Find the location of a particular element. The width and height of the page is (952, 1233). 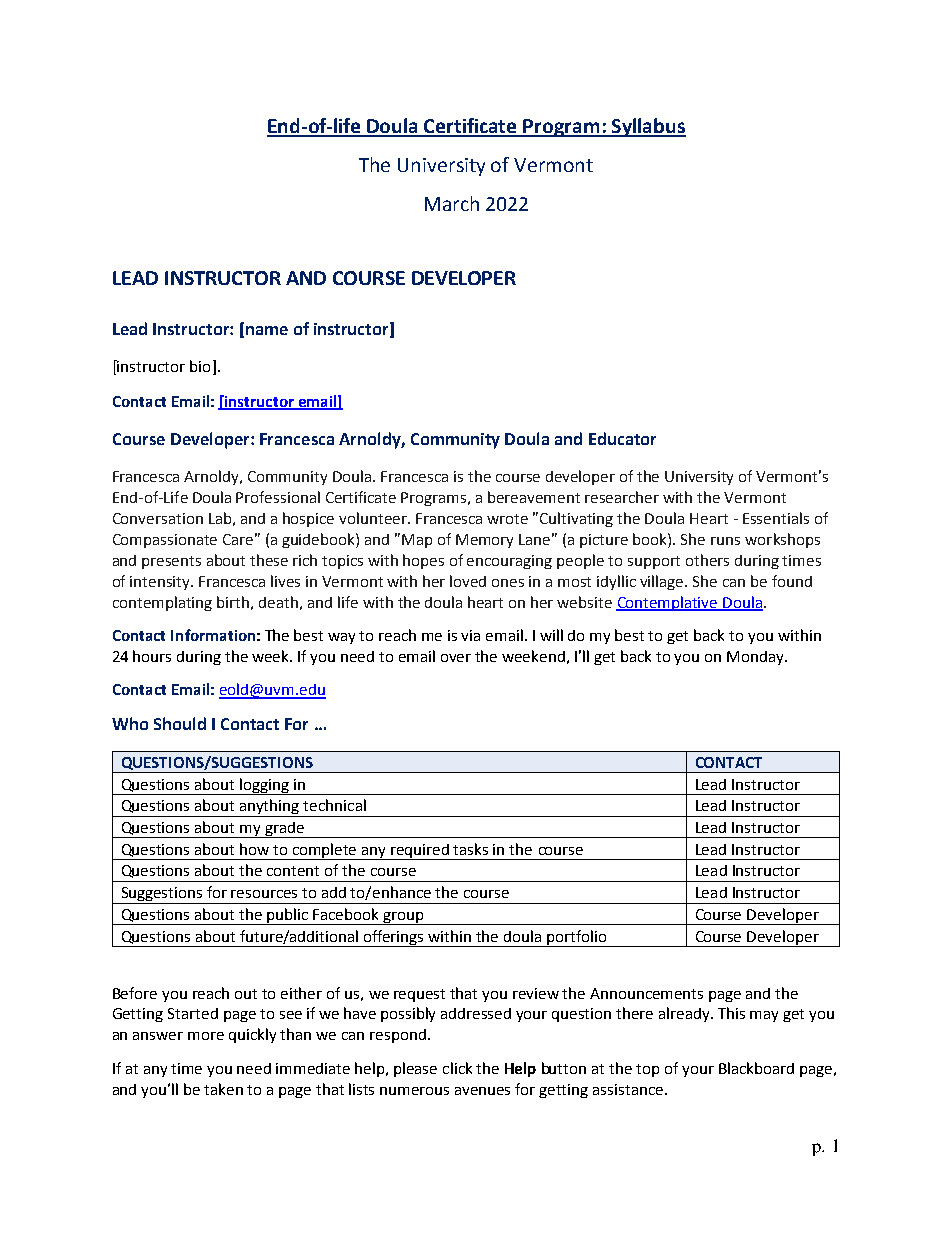

more is located at coordinates (206, 1036).
